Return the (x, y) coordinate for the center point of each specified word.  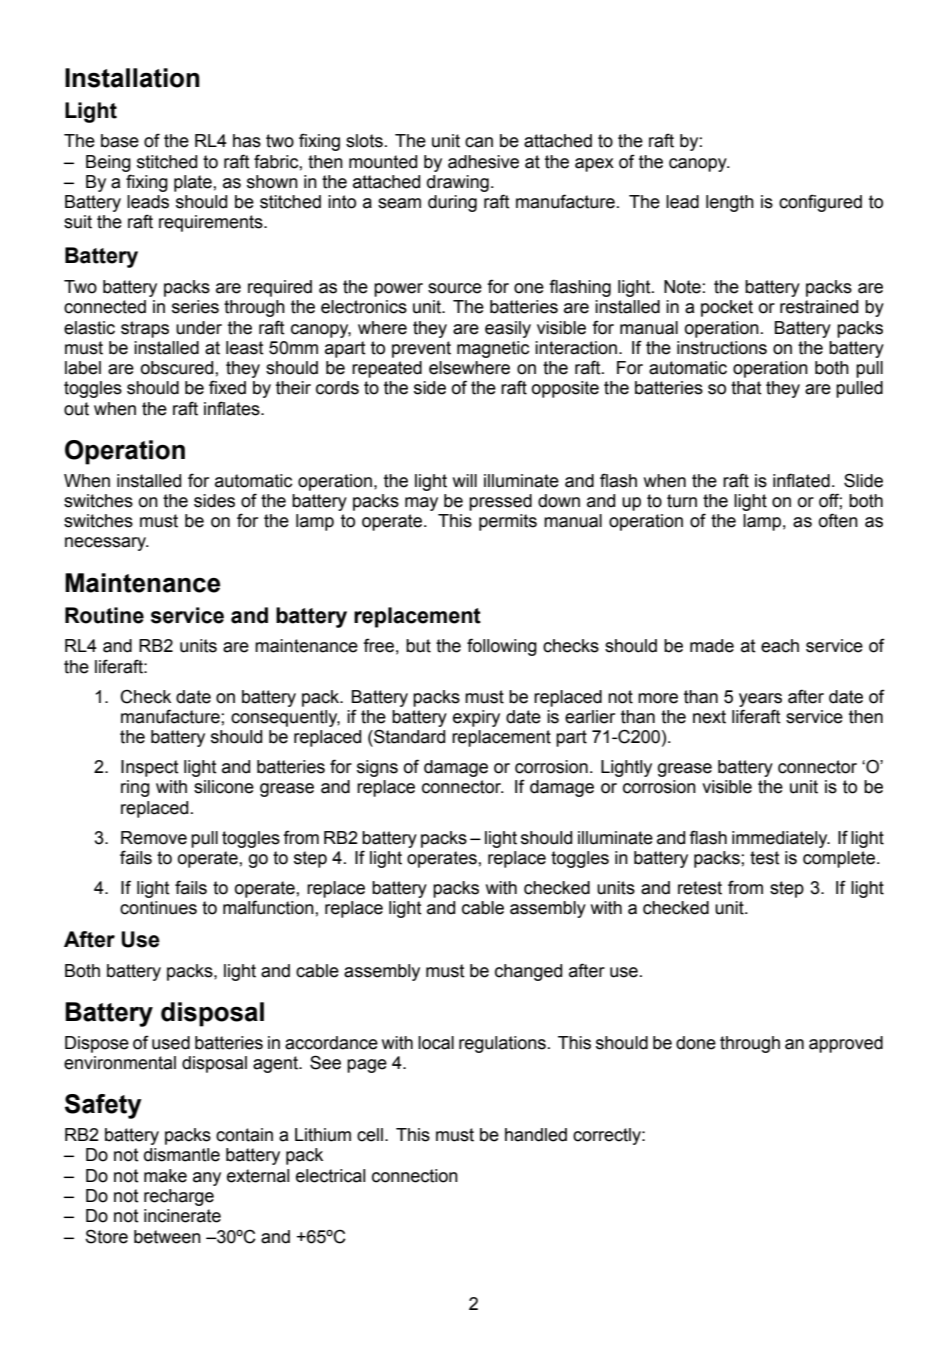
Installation (132, 78)
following (502, 647)
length (730, 203)
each (780, 646)
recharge (179, 1197)
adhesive (483, 162)
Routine (104, 615)
